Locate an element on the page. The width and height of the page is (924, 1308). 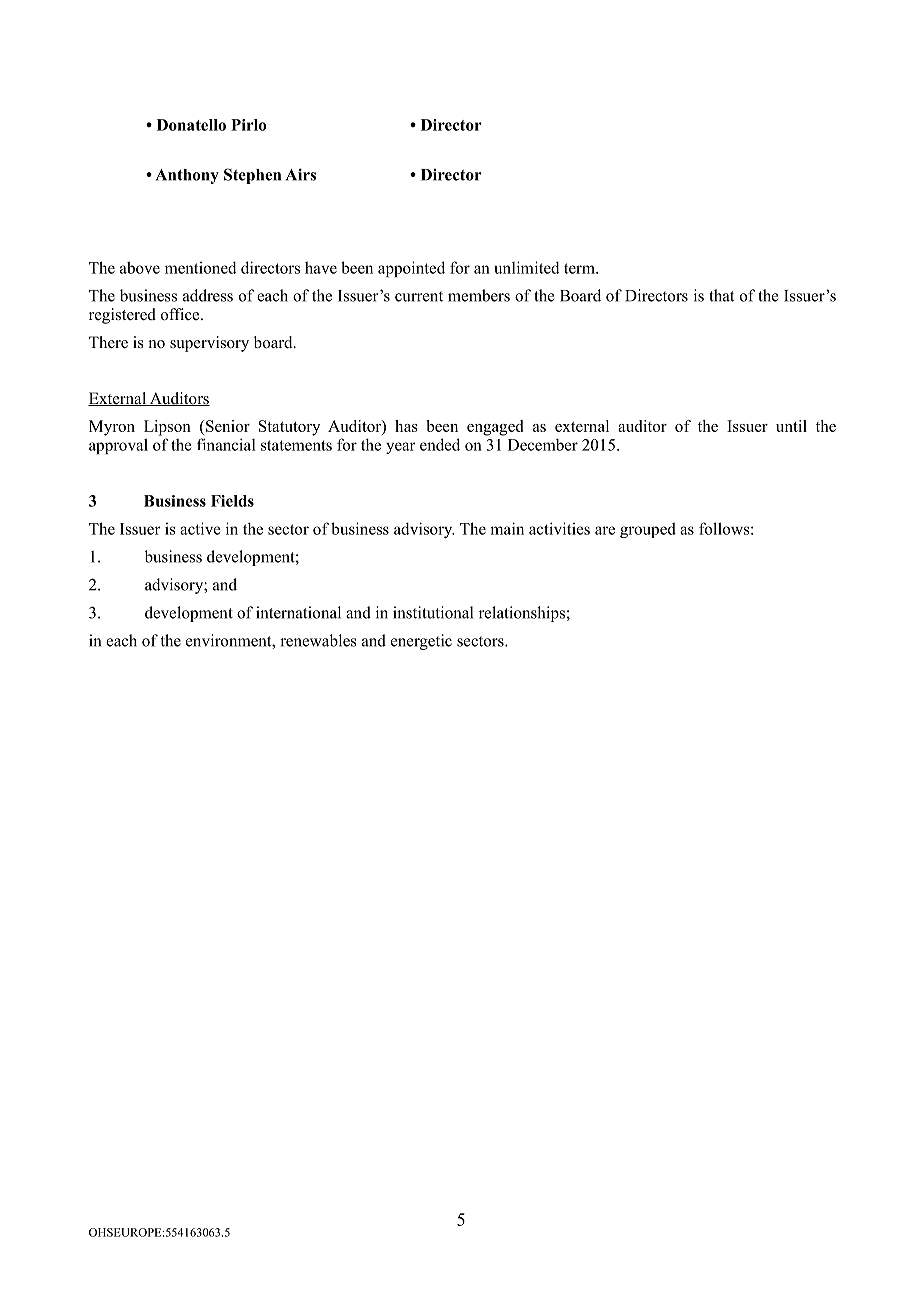
institutional is located at coordinates (433, 612).
